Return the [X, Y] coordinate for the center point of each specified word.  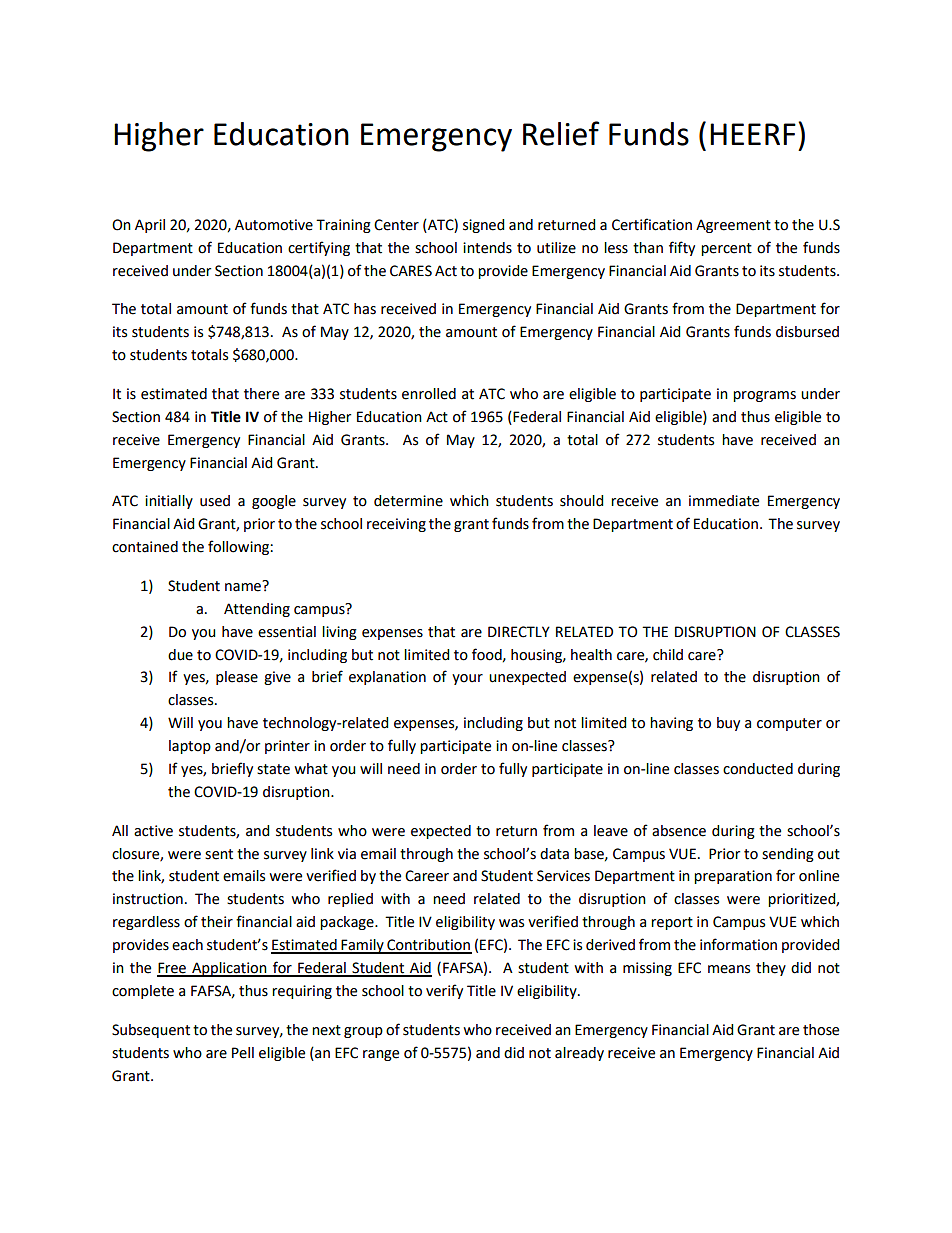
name [244, 586]
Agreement [733, 226]
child [668, 655]
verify [444, 991]
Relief [561, 133]
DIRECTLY [519, 632]
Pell [243, 1053]
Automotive [274, 225]
